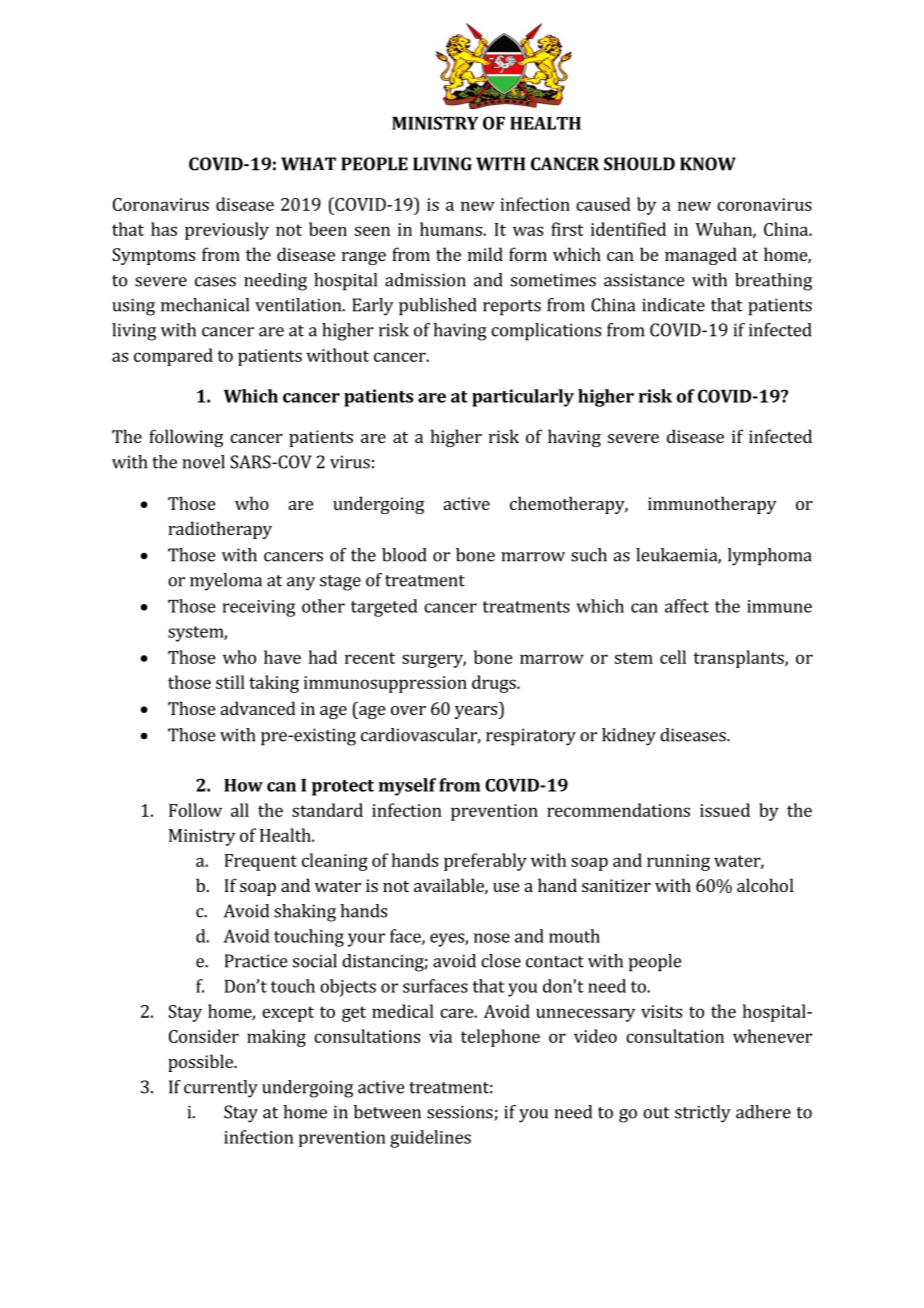 This image has width=924, height=1308. What do you see at coordinates (227, 231) in the image?
I see `previously` at bounding box center [227, 231].
